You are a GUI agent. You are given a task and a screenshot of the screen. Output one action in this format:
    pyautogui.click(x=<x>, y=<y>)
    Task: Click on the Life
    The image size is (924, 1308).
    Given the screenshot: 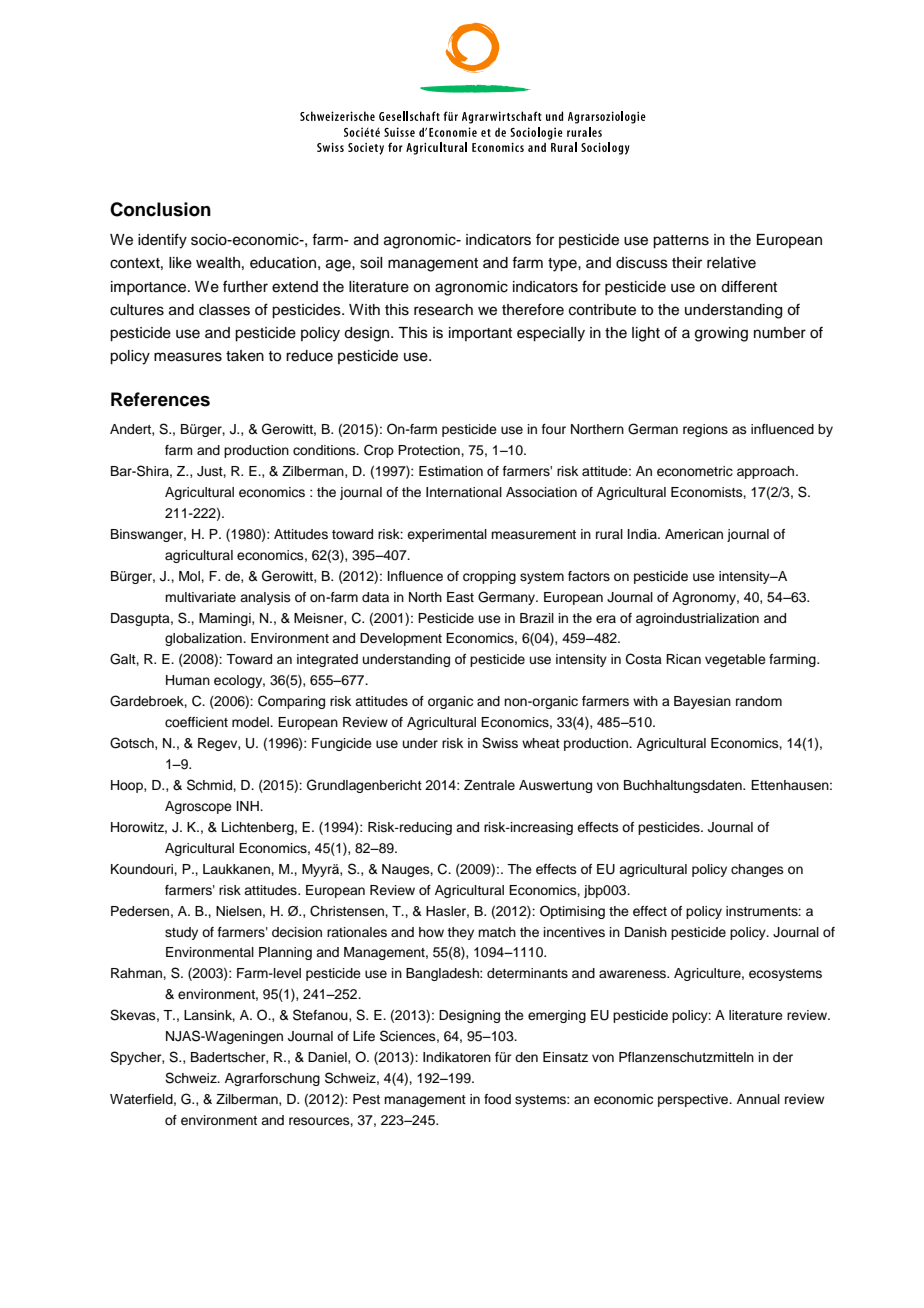 What is the action you would take?
    pyautogui.click(x=364, y=1036)
